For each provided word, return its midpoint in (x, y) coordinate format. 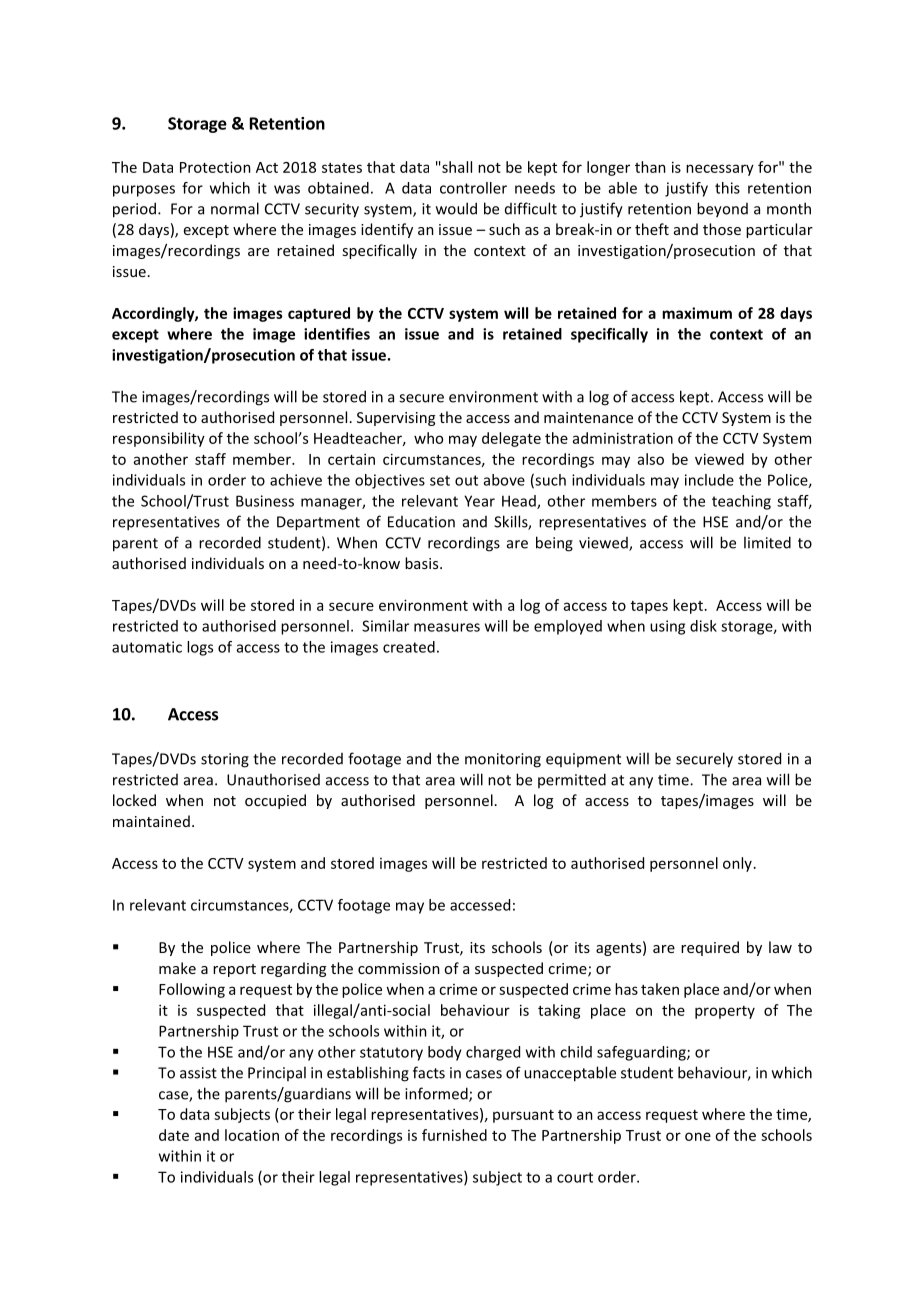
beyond (722, 210)
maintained (151, 821)
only (737, 864)
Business (265, 501)
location (252, 1135)
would (456, 208)
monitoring (503, 760)
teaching (741, 502)
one (698, 1136)
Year (479, 501)
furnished (454, 1135)
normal (235, 208)
